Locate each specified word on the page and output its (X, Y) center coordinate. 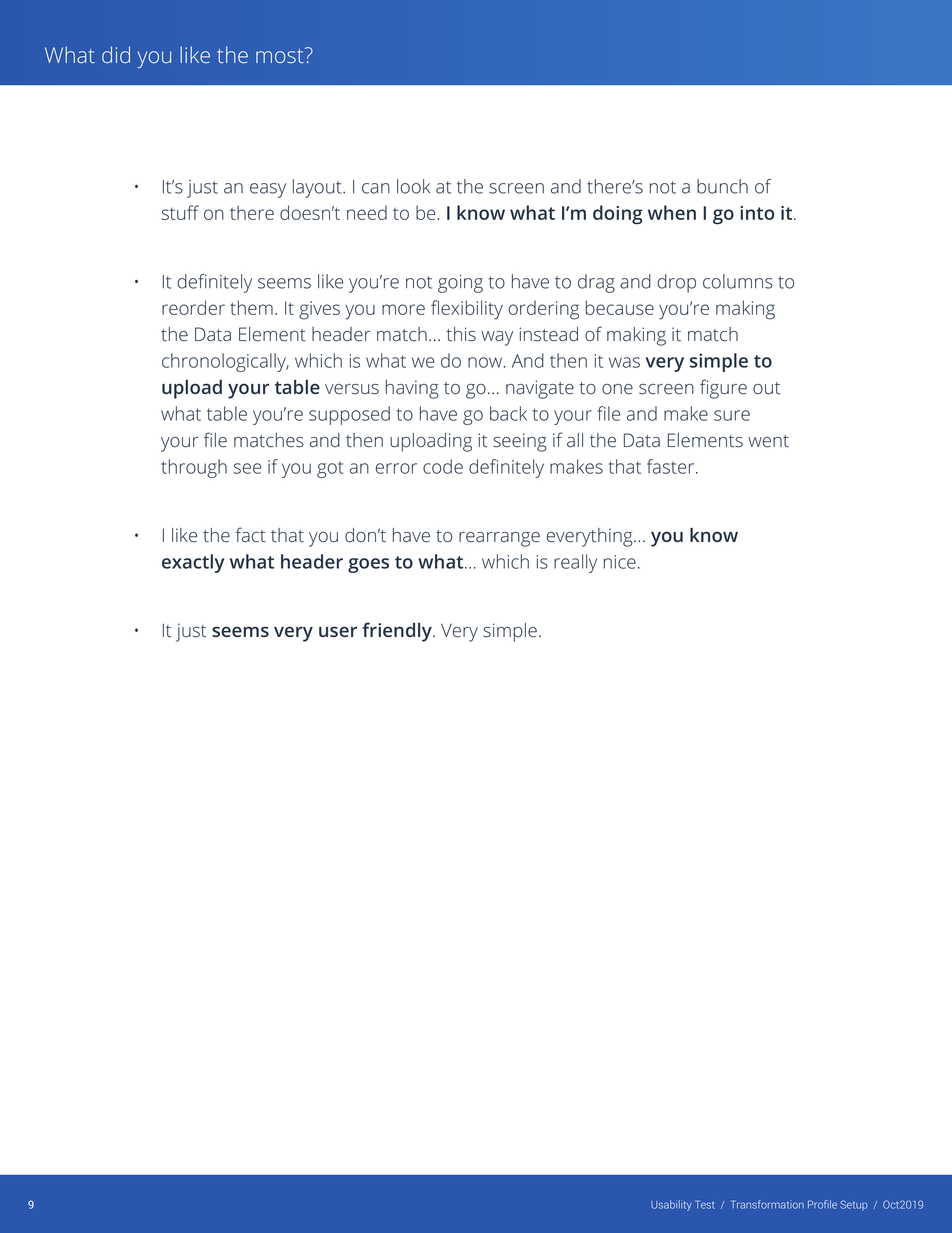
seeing (520, 442)
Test (705, 1205)
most (281, 55)
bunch (722, 186)
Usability (671, 1205)
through (194, 468)
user (338, 631)
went (768, 441)
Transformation (768, 1204)
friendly (398, 632)
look (413, 186)
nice (620, 562)
